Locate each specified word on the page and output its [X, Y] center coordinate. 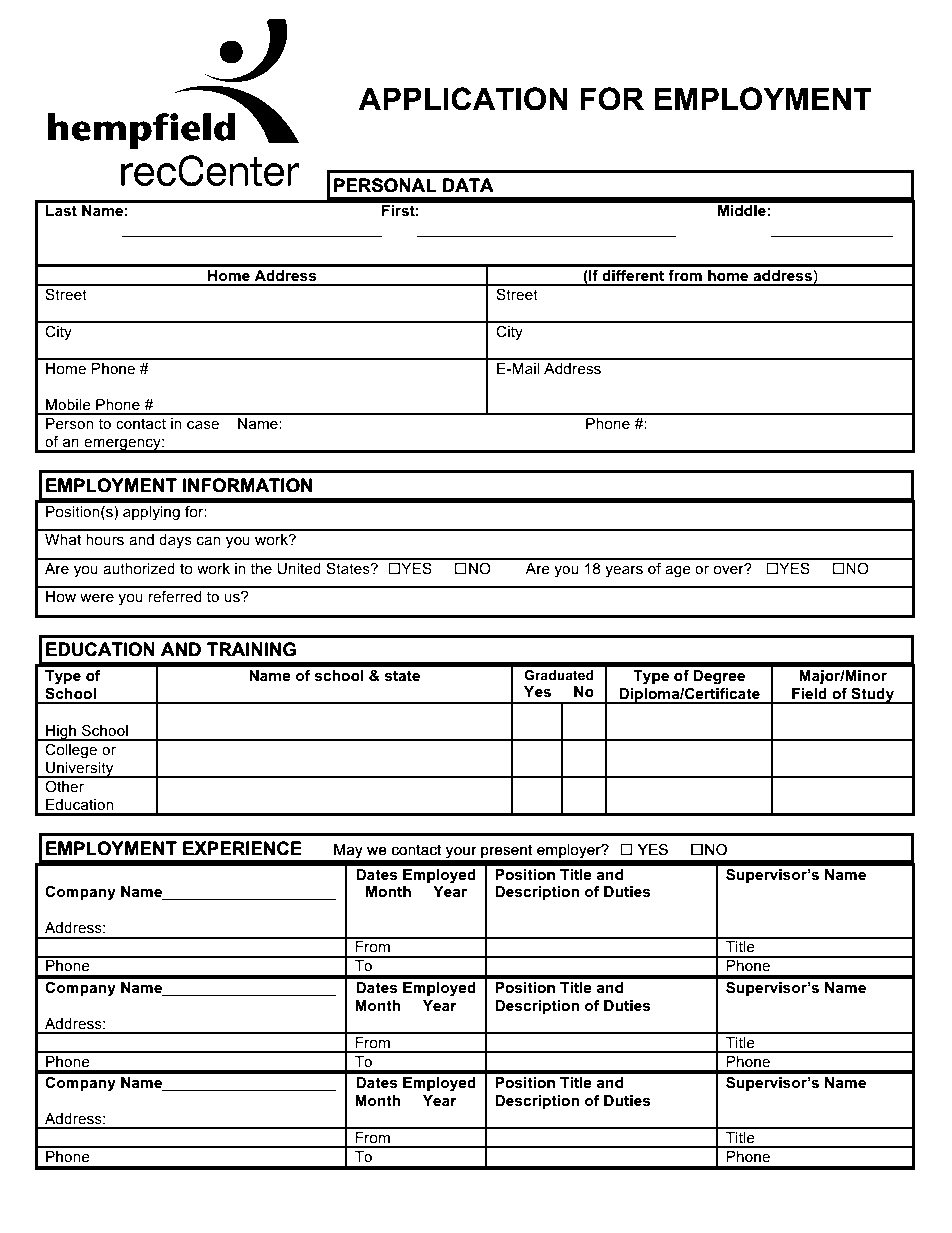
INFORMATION [247, 485]
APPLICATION [463, 99]
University [80, 770]
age [678, 572]
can [209, 541]
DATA [468, 185]
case [203, 425]
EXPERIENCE [242, 848]
